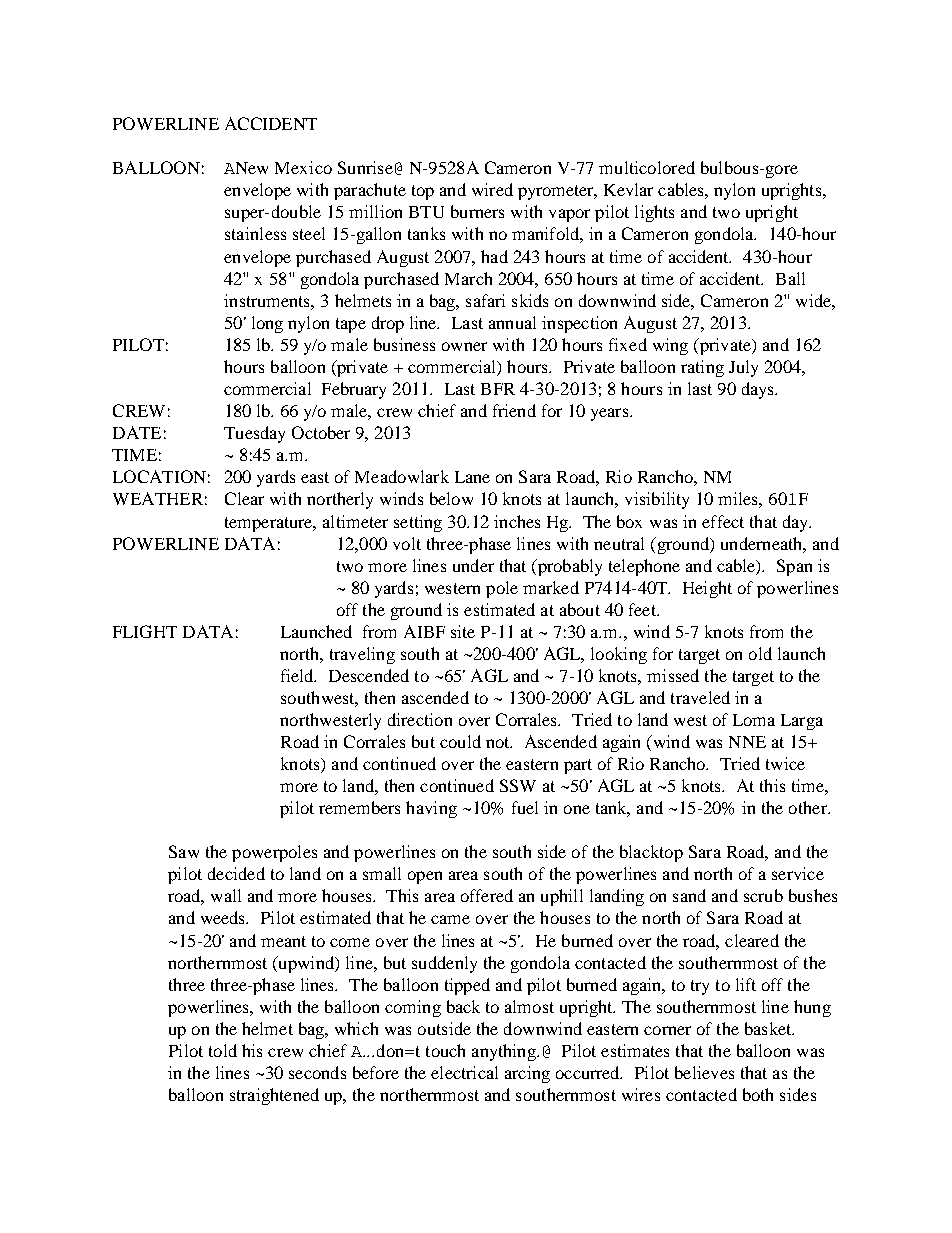 This image has height=1233, width=952. What do you see at coordinates (654, 213) in the image?
I see `lights` at bounding box center [654, 213].
